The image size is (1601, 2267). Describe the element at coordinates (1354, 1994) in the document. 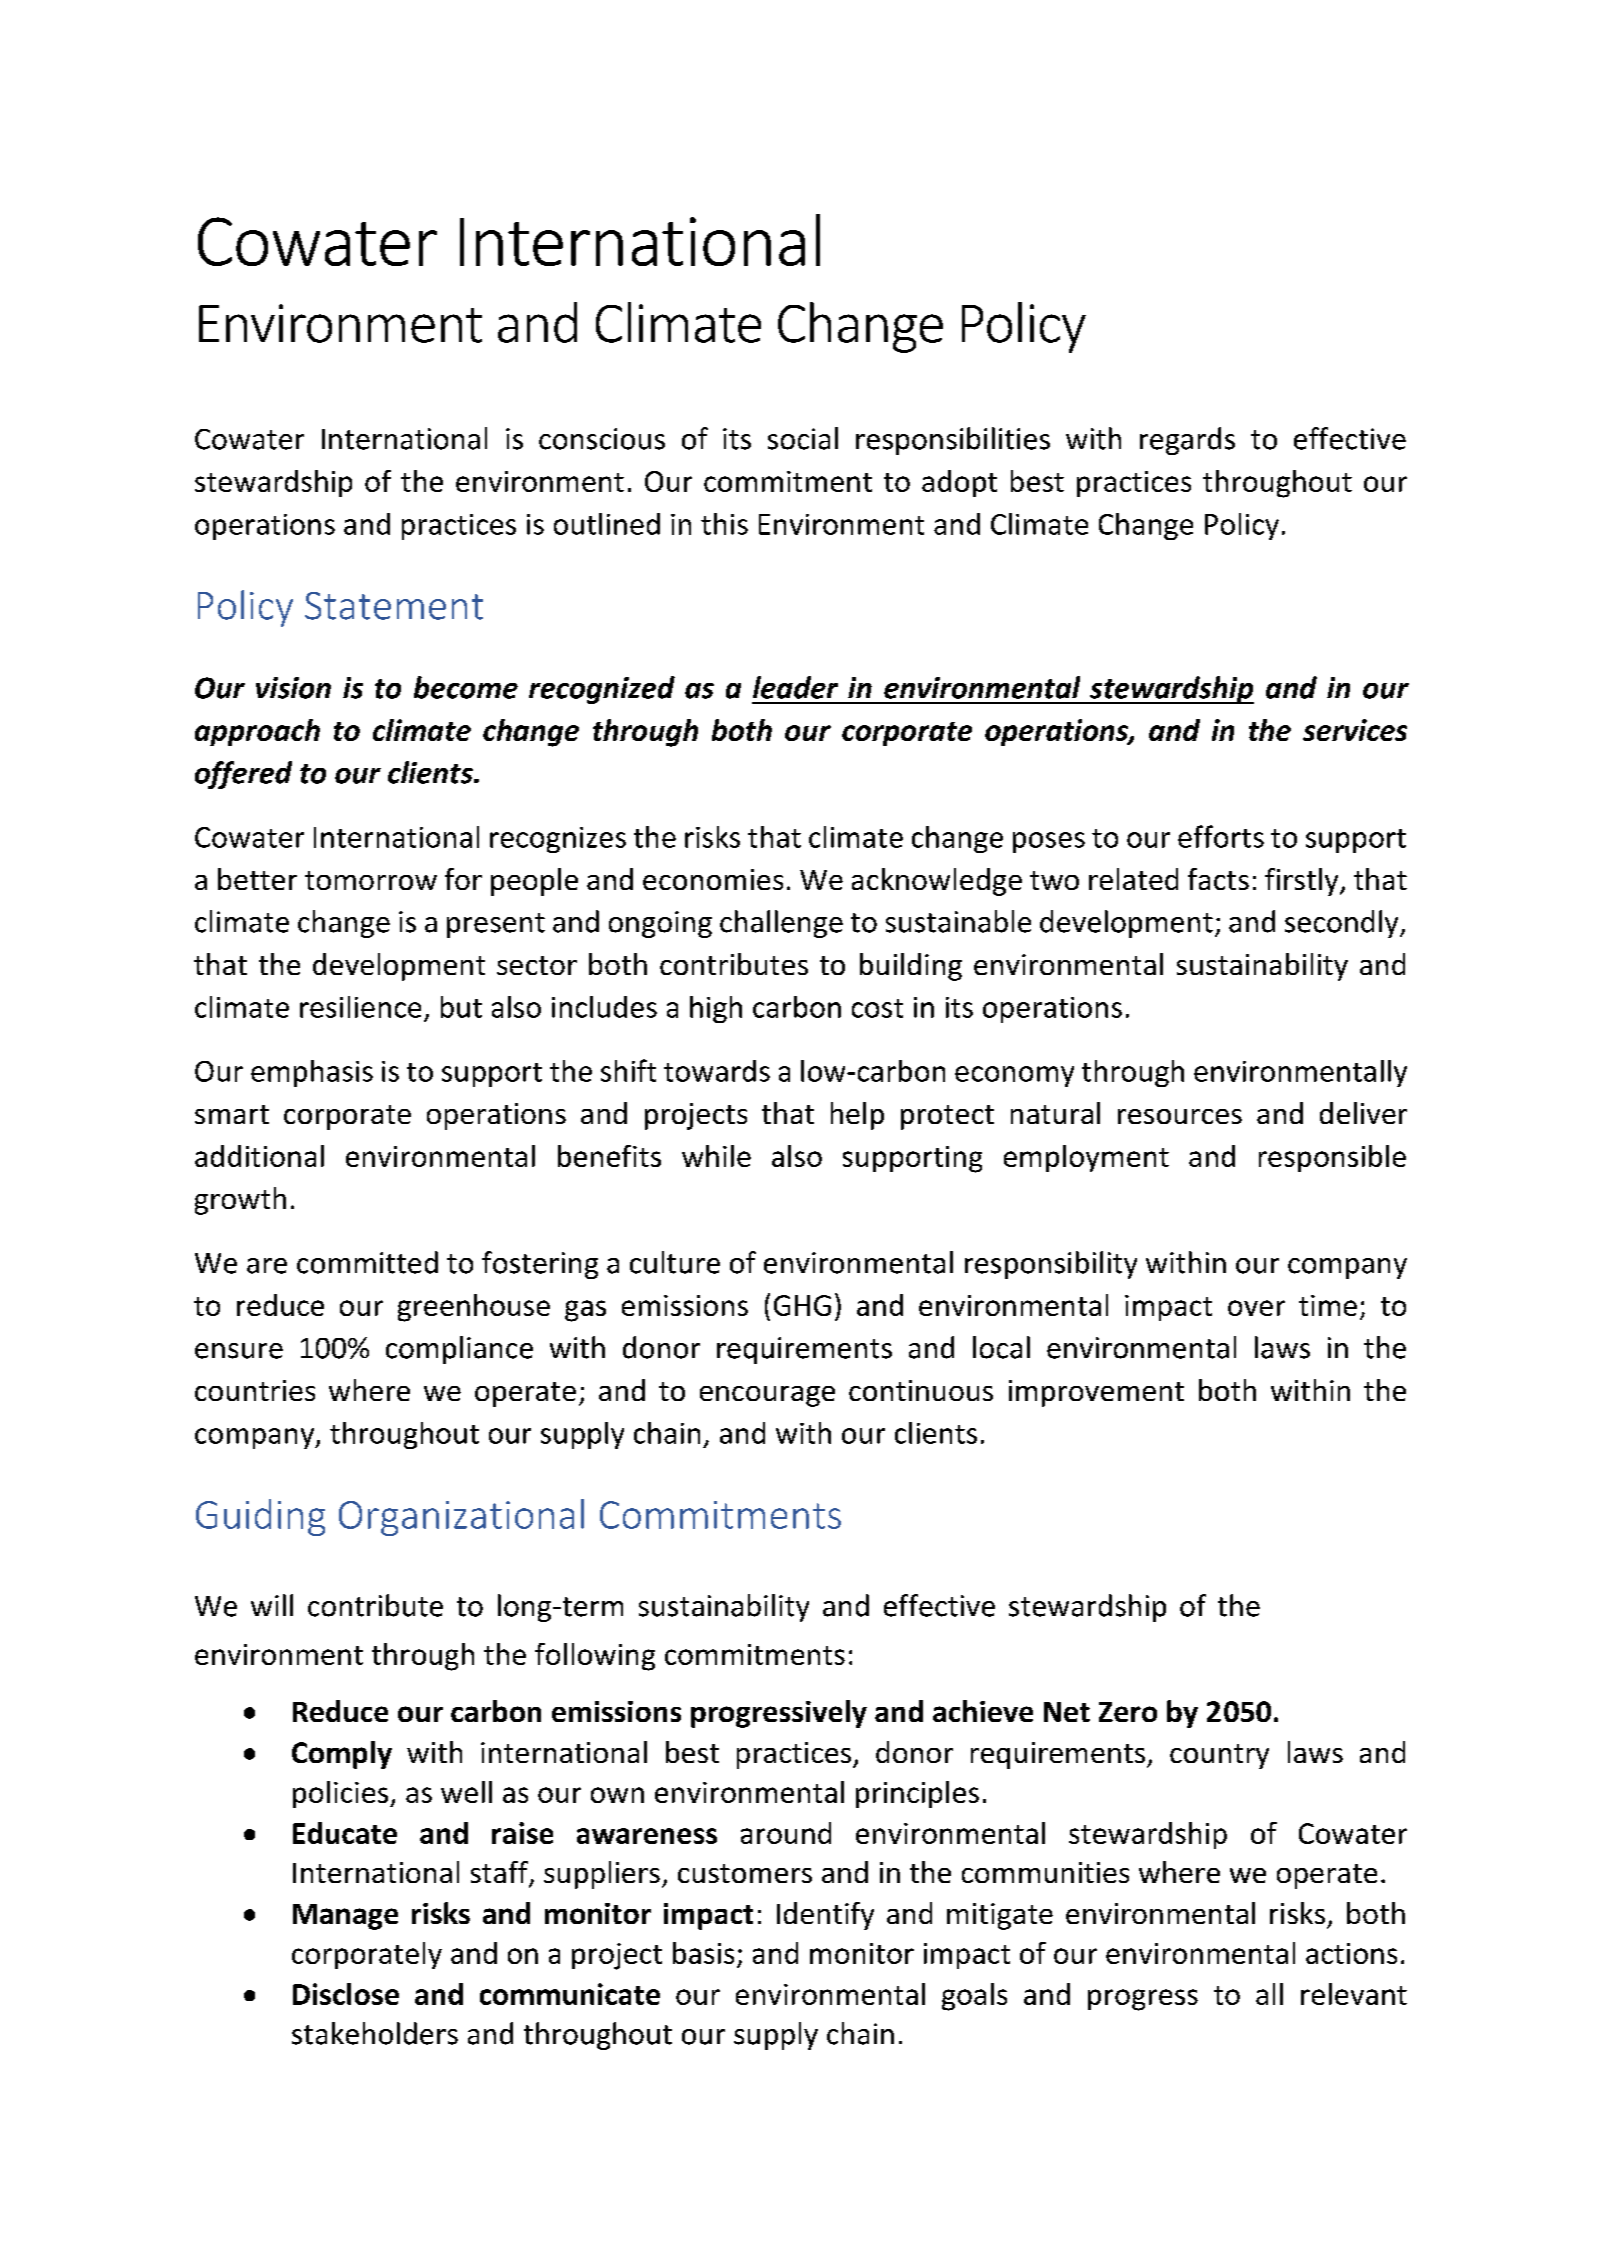

I see `relevant` at that location.
